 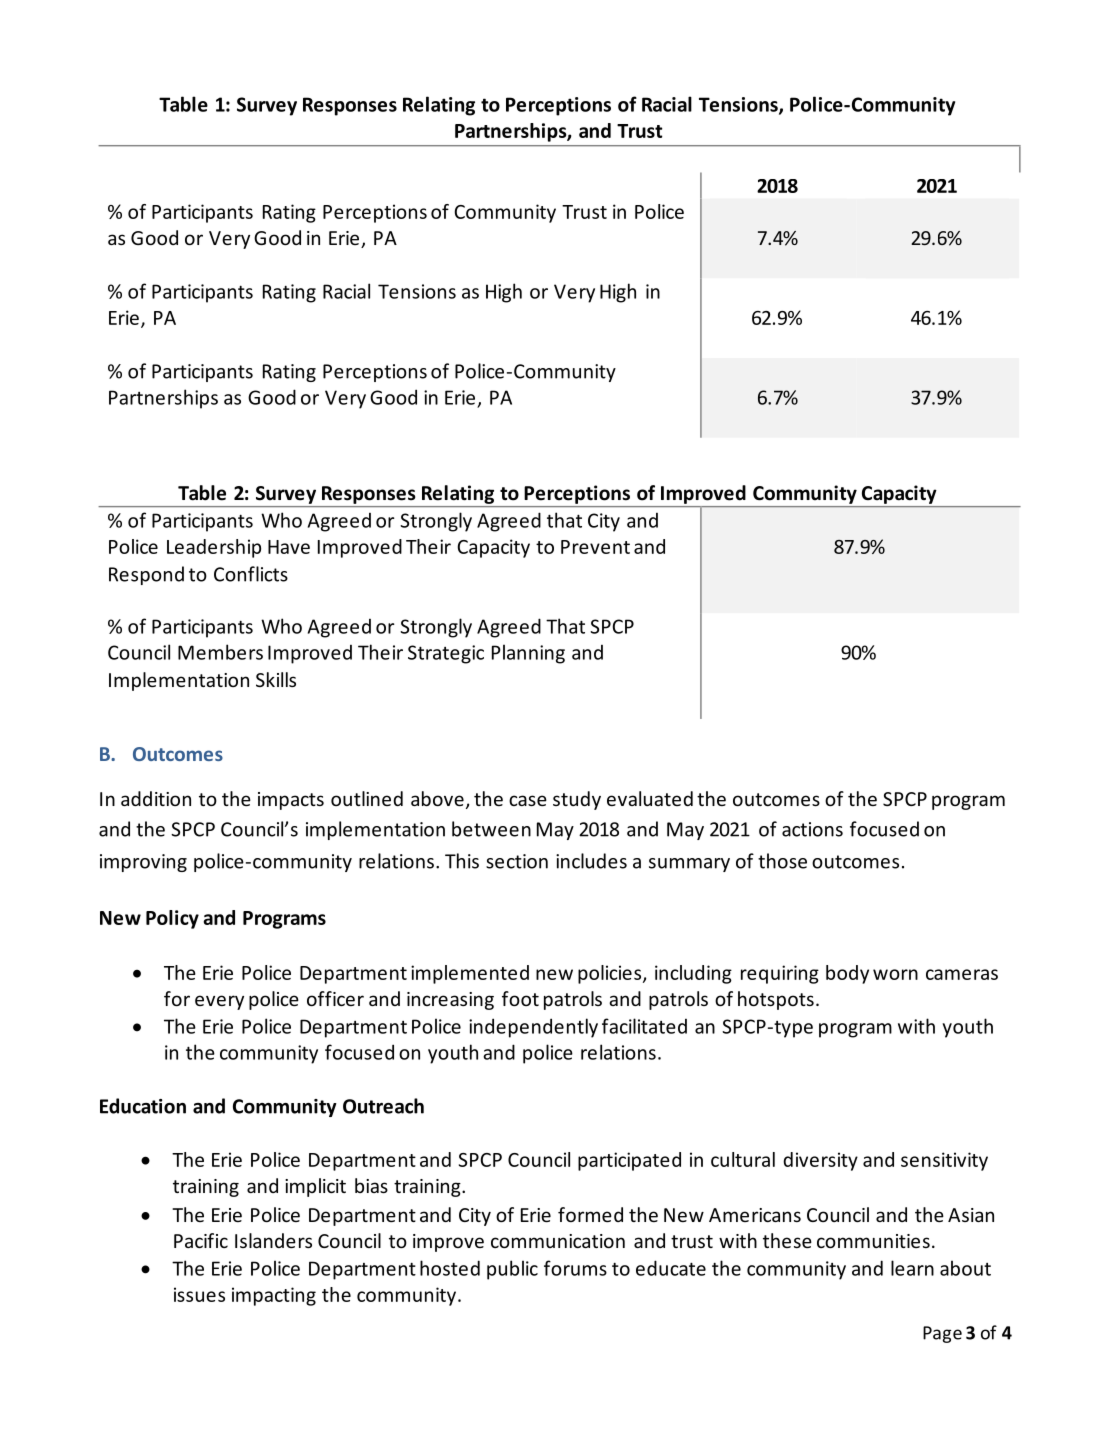 I want to click on impacts, so click(x=291, y=801).
